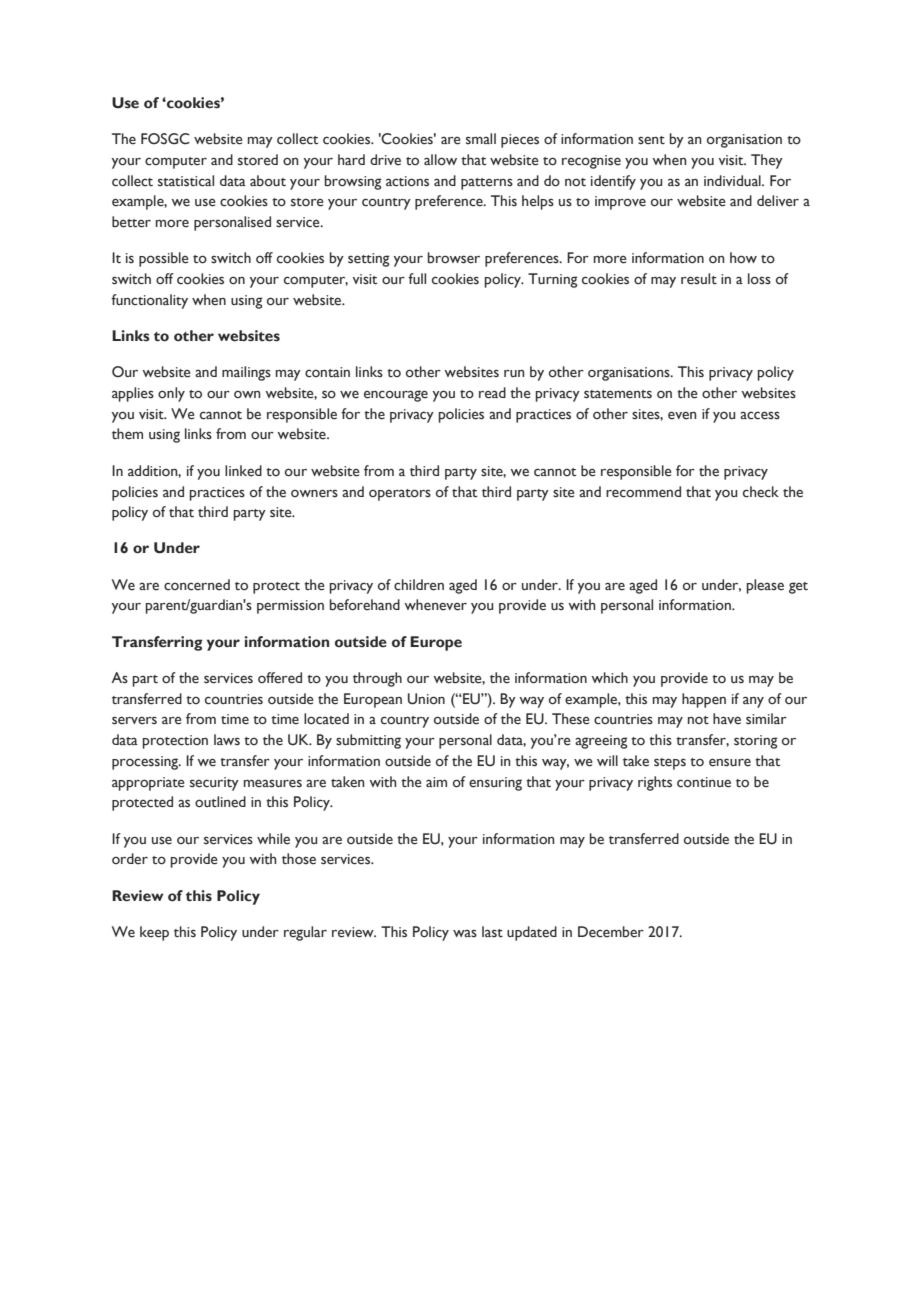  What do you see at coordinates (733, 180) in the document?
I see `individual` at bounding box center [733, 180].
